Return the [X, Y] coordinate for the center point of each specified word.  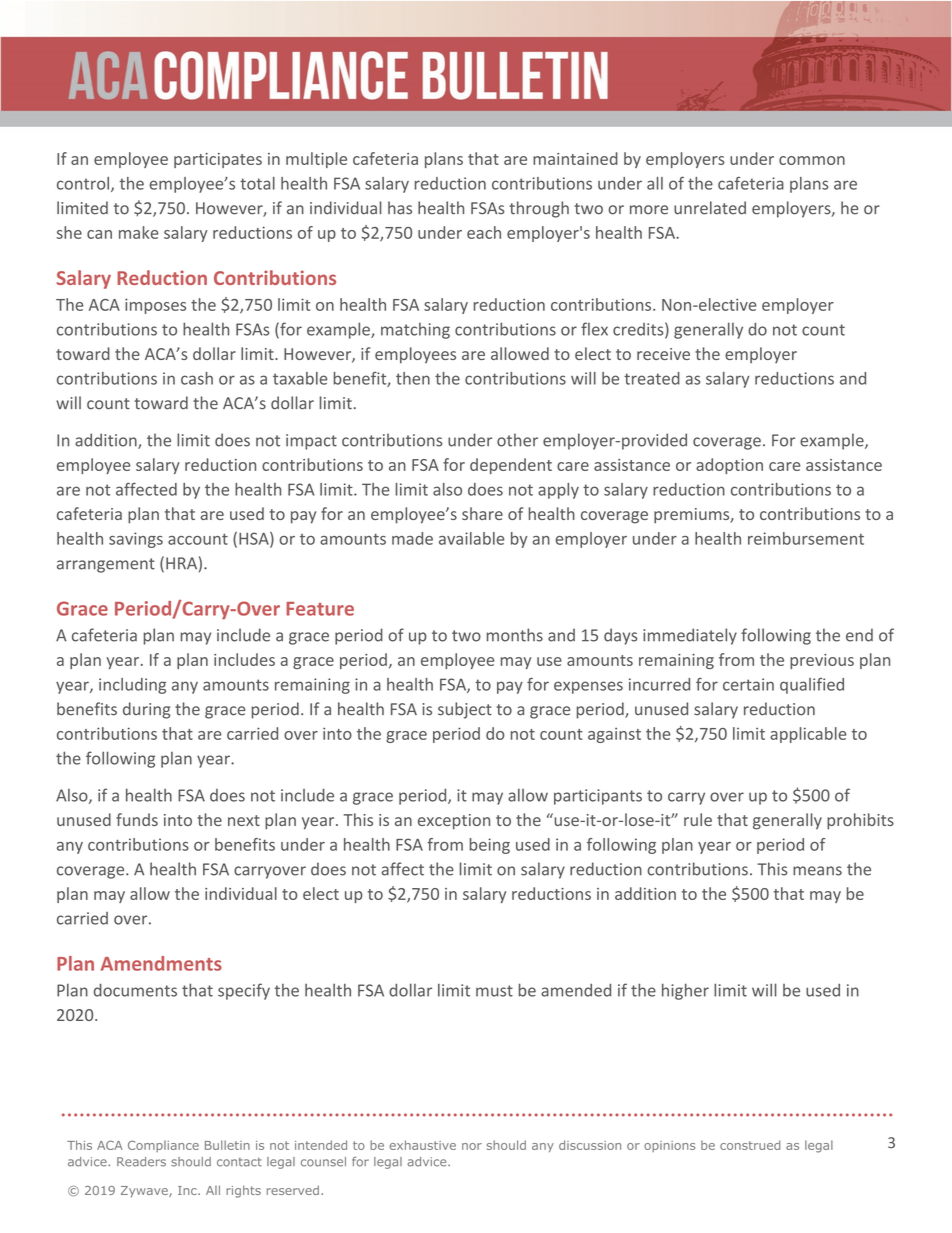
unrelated [710, 208]
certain [748, 684]
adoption [729, 466]
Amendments [161, 963]
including [132, 686]
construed [750, 1145]
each [484, 232]
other [517, 440]
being [490, 846]
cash [197, 378]
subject [465, 710]
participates [218, 160]
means [817, 871]
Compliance [163, 1146]
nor [472, 1146]
